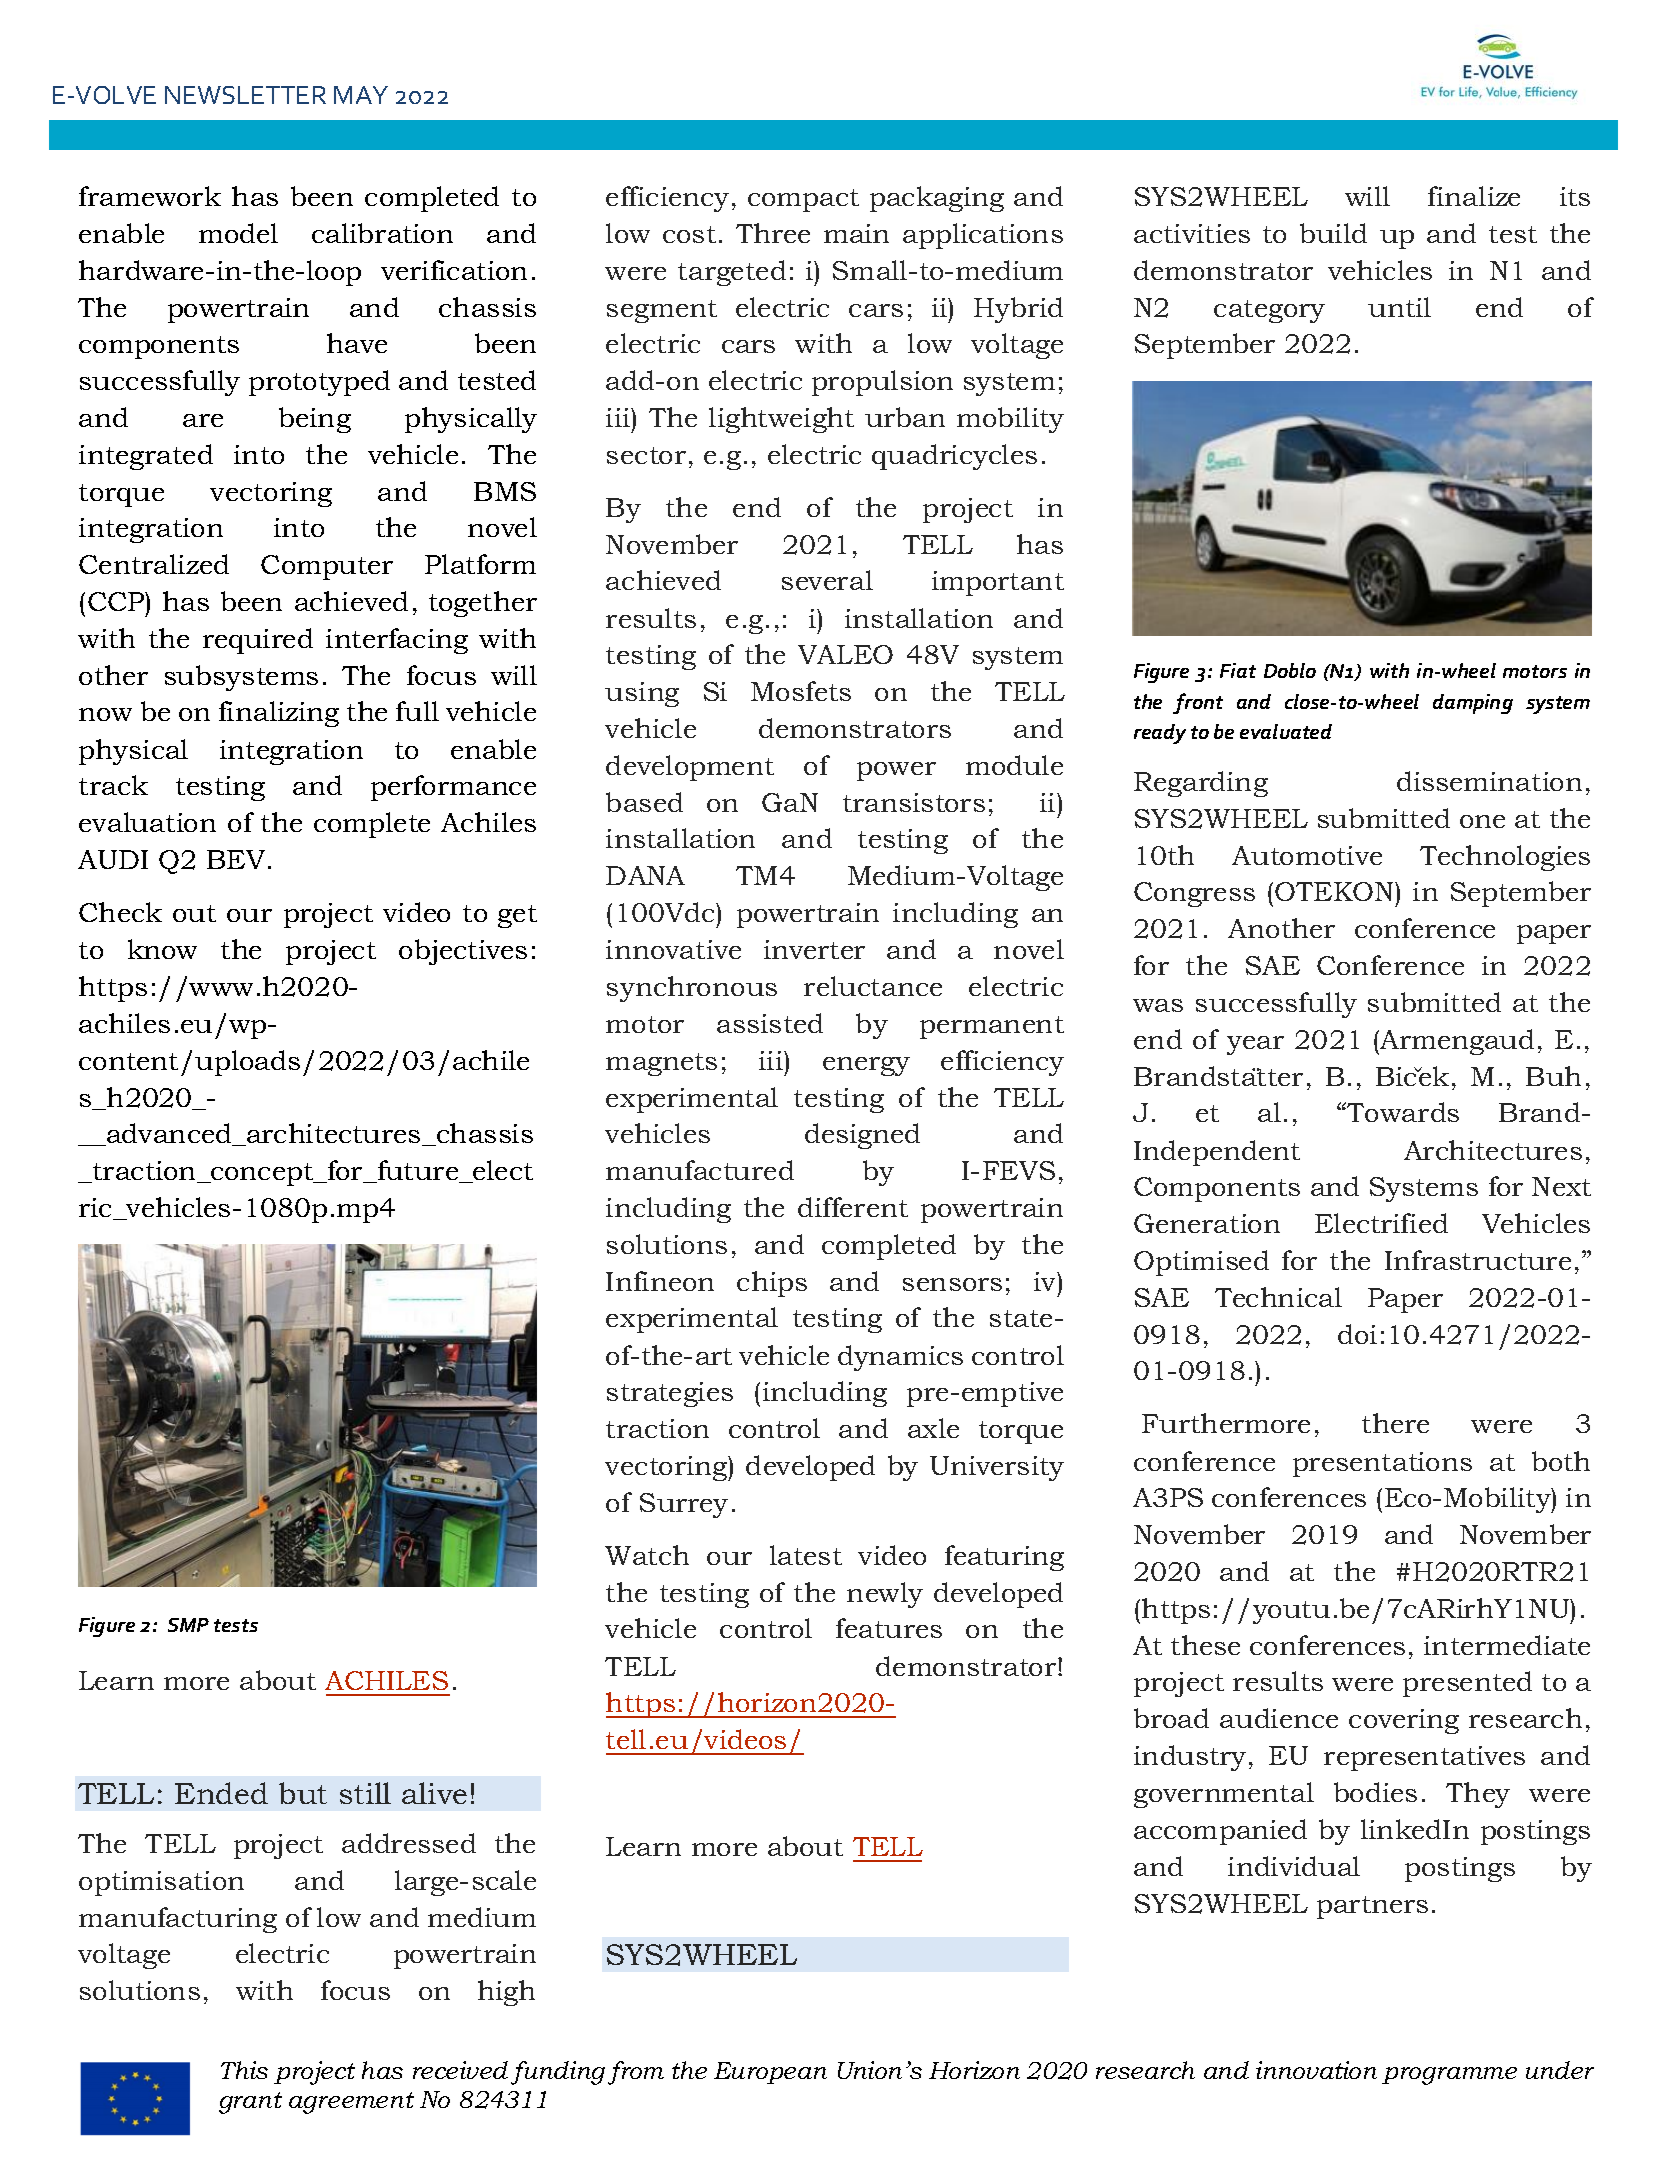  What do you see at coordinates (361, 95) in the image?
I see `MAY` at bounding box center [361, 95].
